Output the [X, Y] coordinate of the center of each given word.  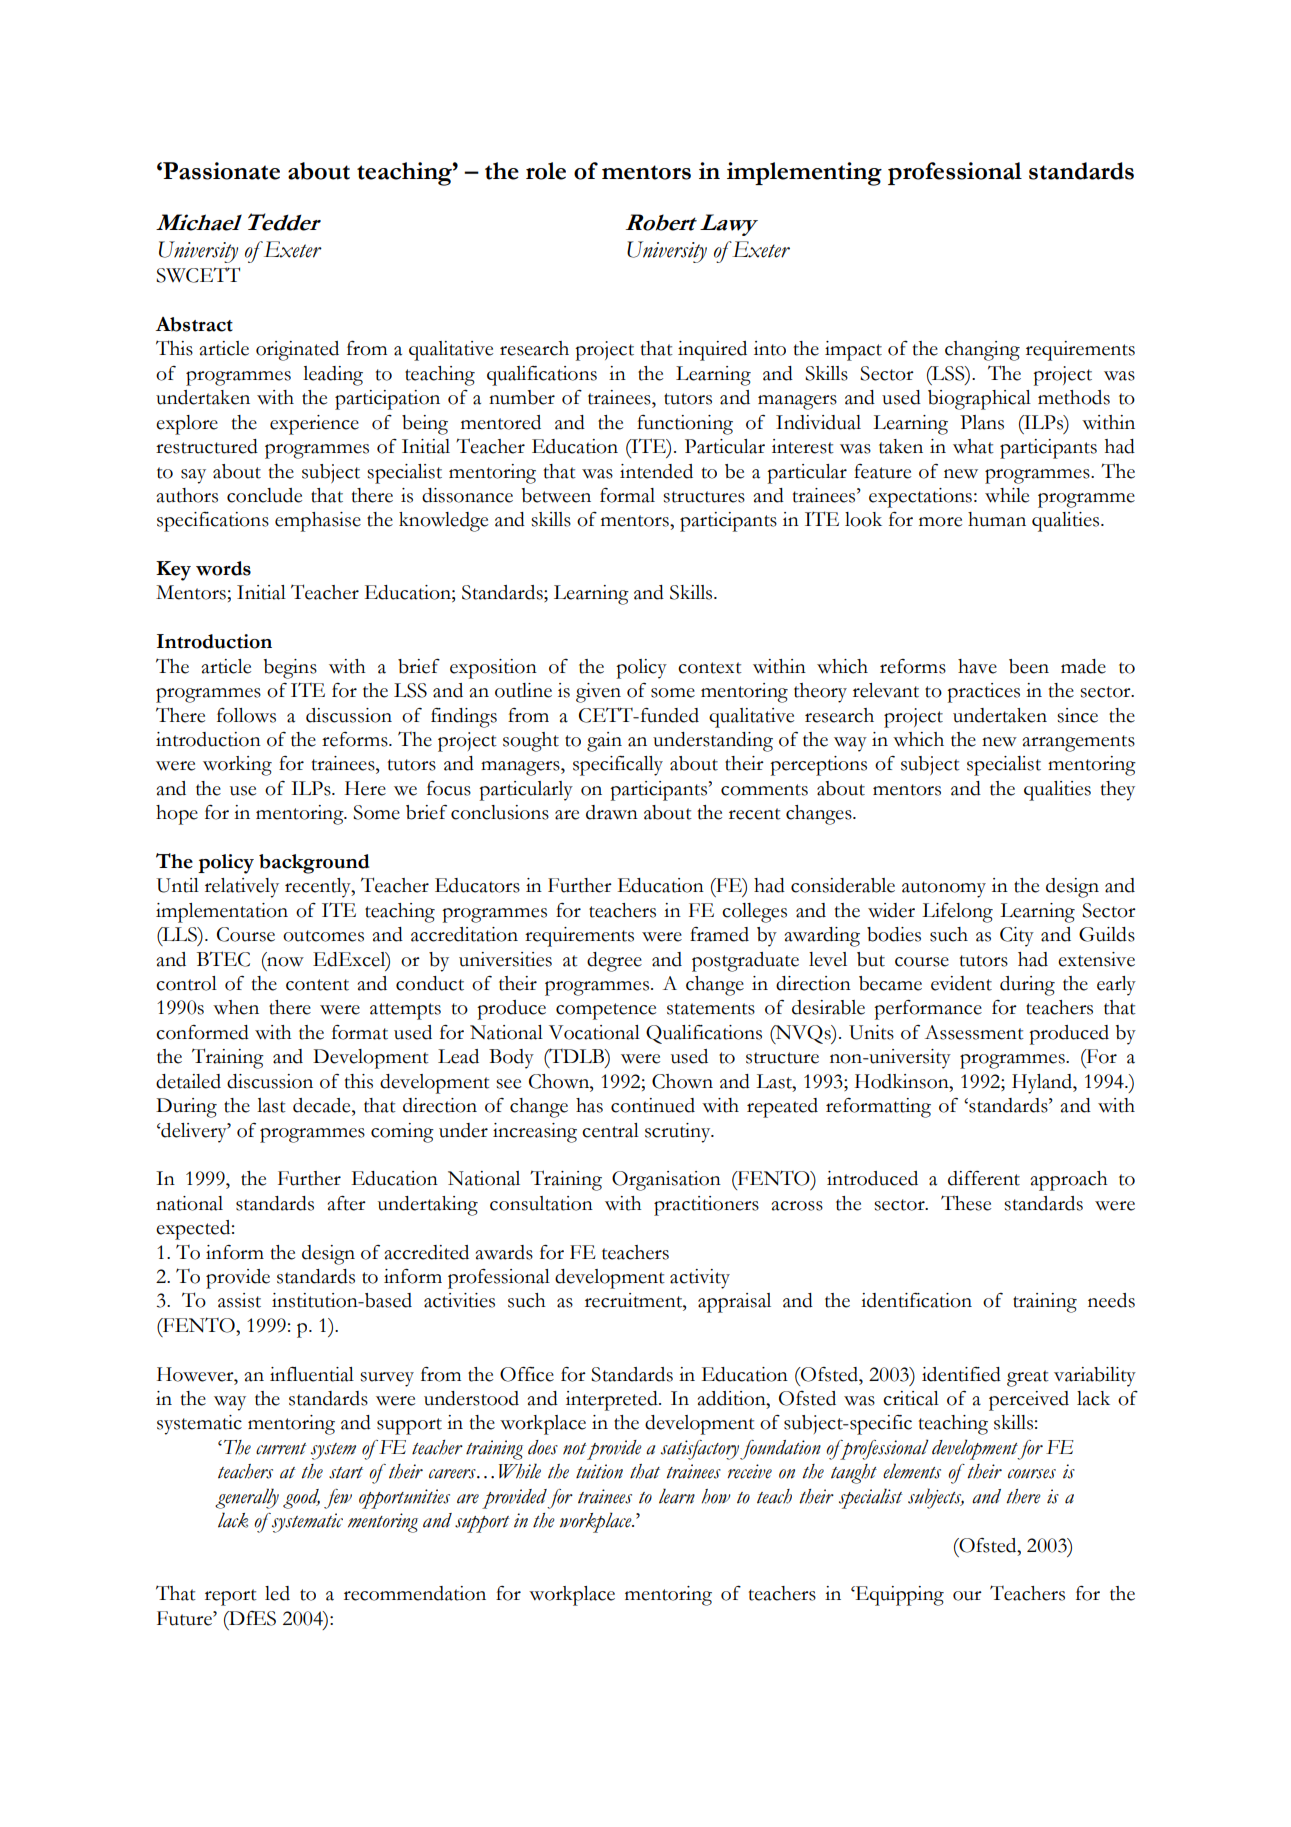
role [546, 171]
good [301, 1499]
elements [912, 1471]
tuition [599, 1471]
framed [719, 934]
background [314, 864]
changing [982, 351]
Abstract [194, 324]
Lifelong [957, 913]
